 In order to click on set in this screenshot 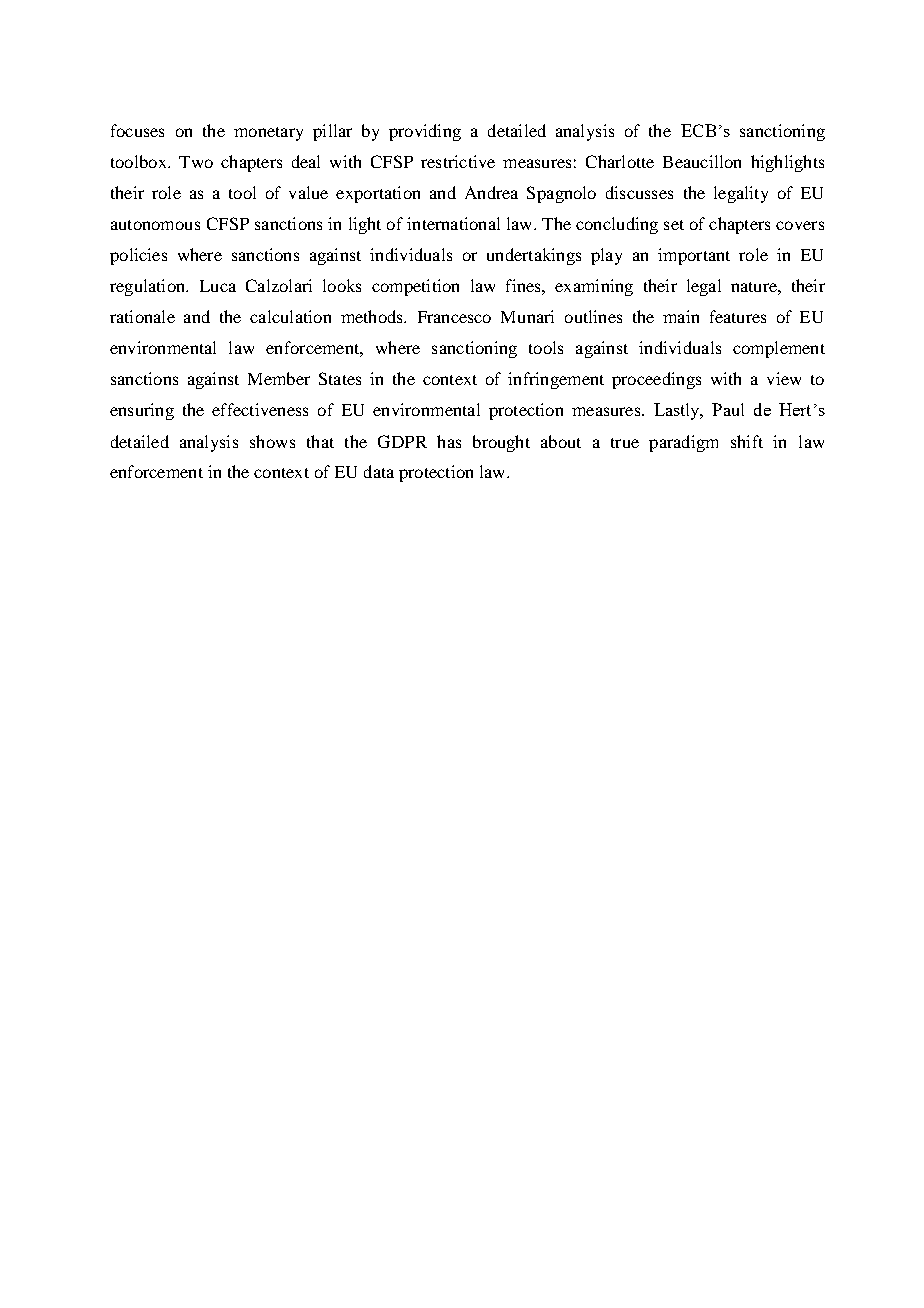, I will do `click(674, 225)`.
